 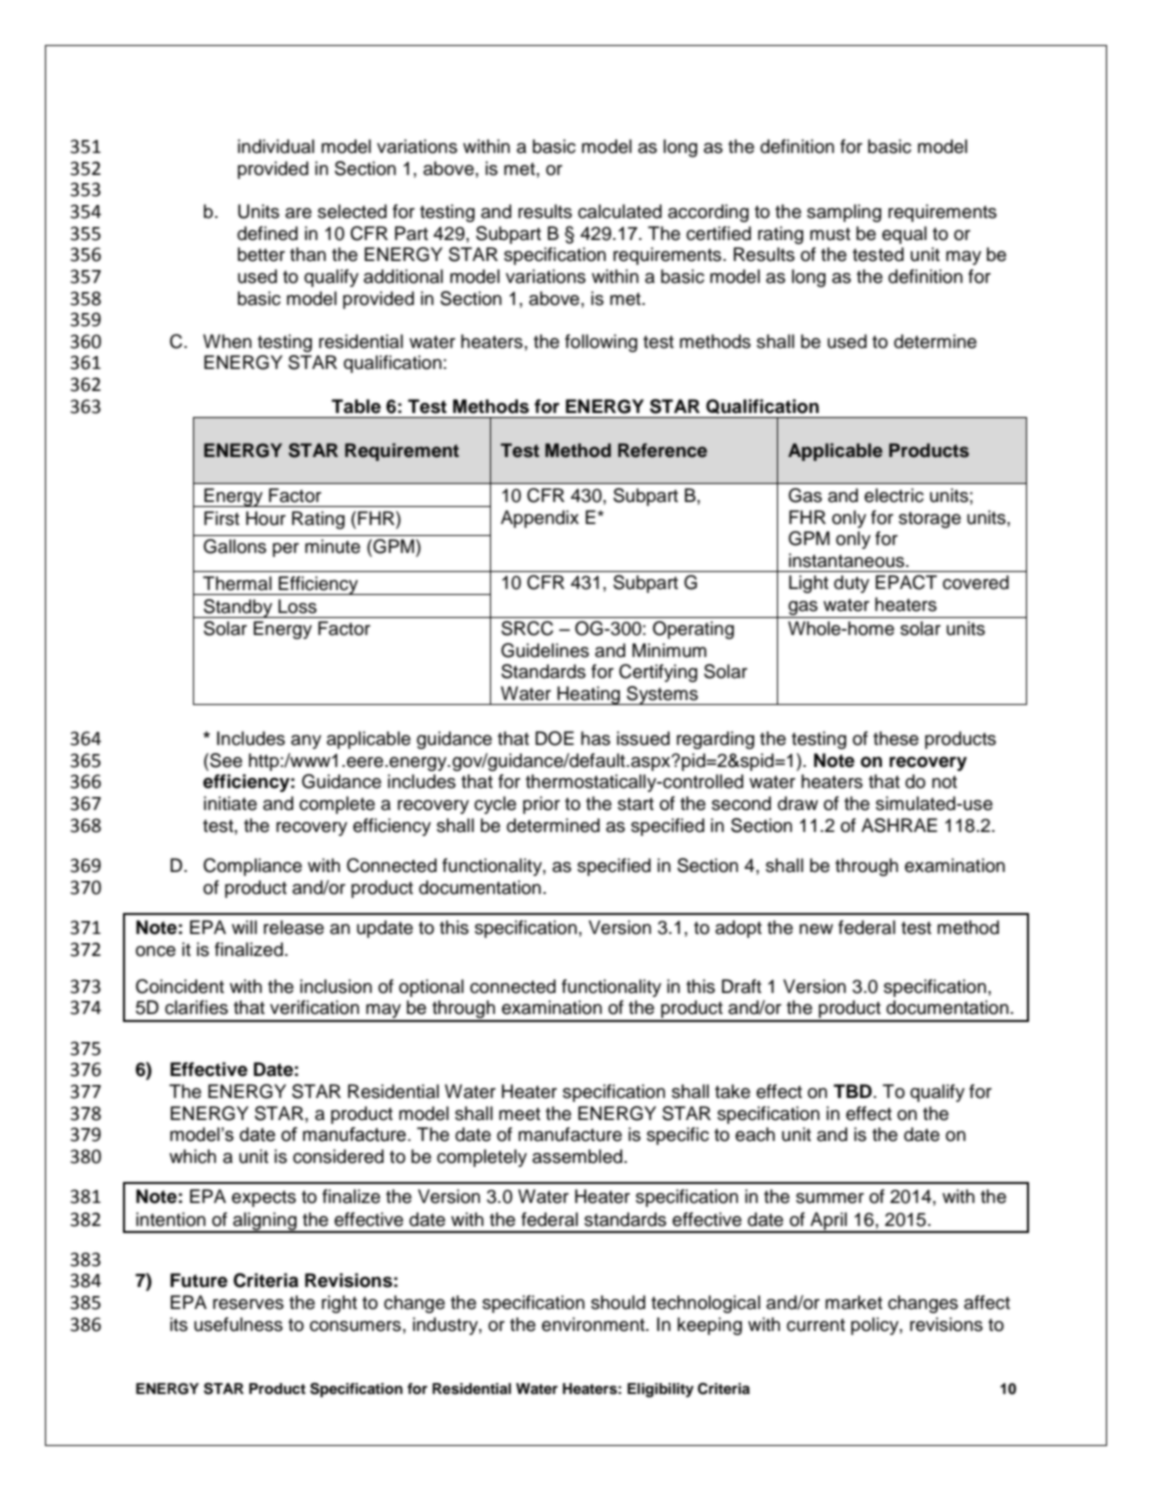 I want to click on usefulness, so click(x=238, y=1324).
